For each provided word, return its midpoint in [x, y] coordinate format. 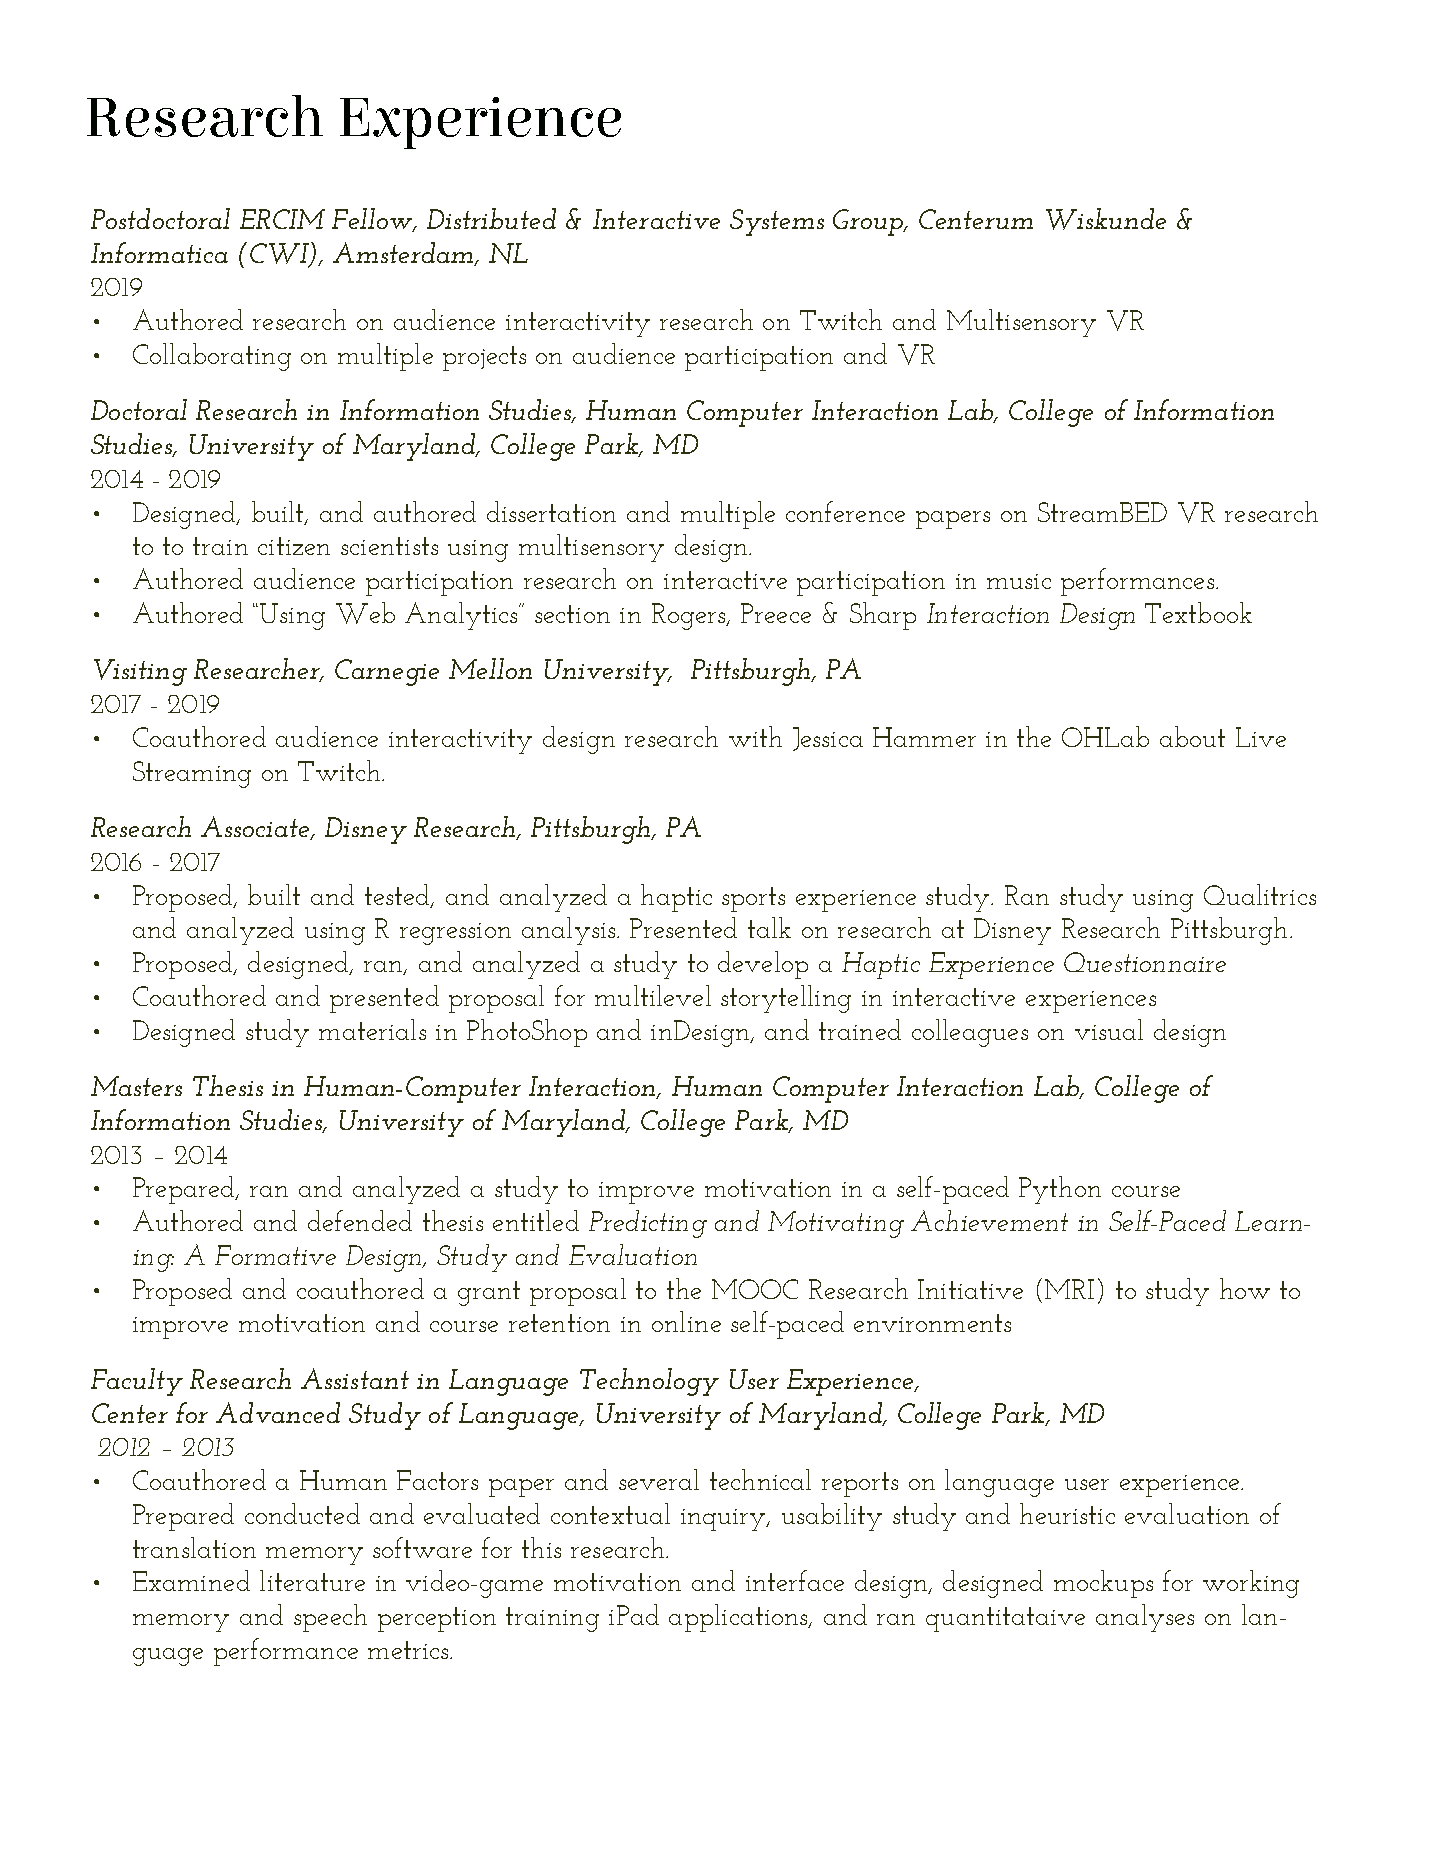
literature [312, 1580]
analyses [1145, 1618]
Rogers [690, 616]
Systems [777, 222]
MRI [1069, 1289]
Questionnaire [1145, 962]
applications [739, 1618]
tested [398, 895]
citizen [294, 546]
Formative [275, 1255]
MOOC [755, 1289]
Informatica [159, 252]
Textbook [1198, 612]
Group [869, 222]
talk [769, 927]
